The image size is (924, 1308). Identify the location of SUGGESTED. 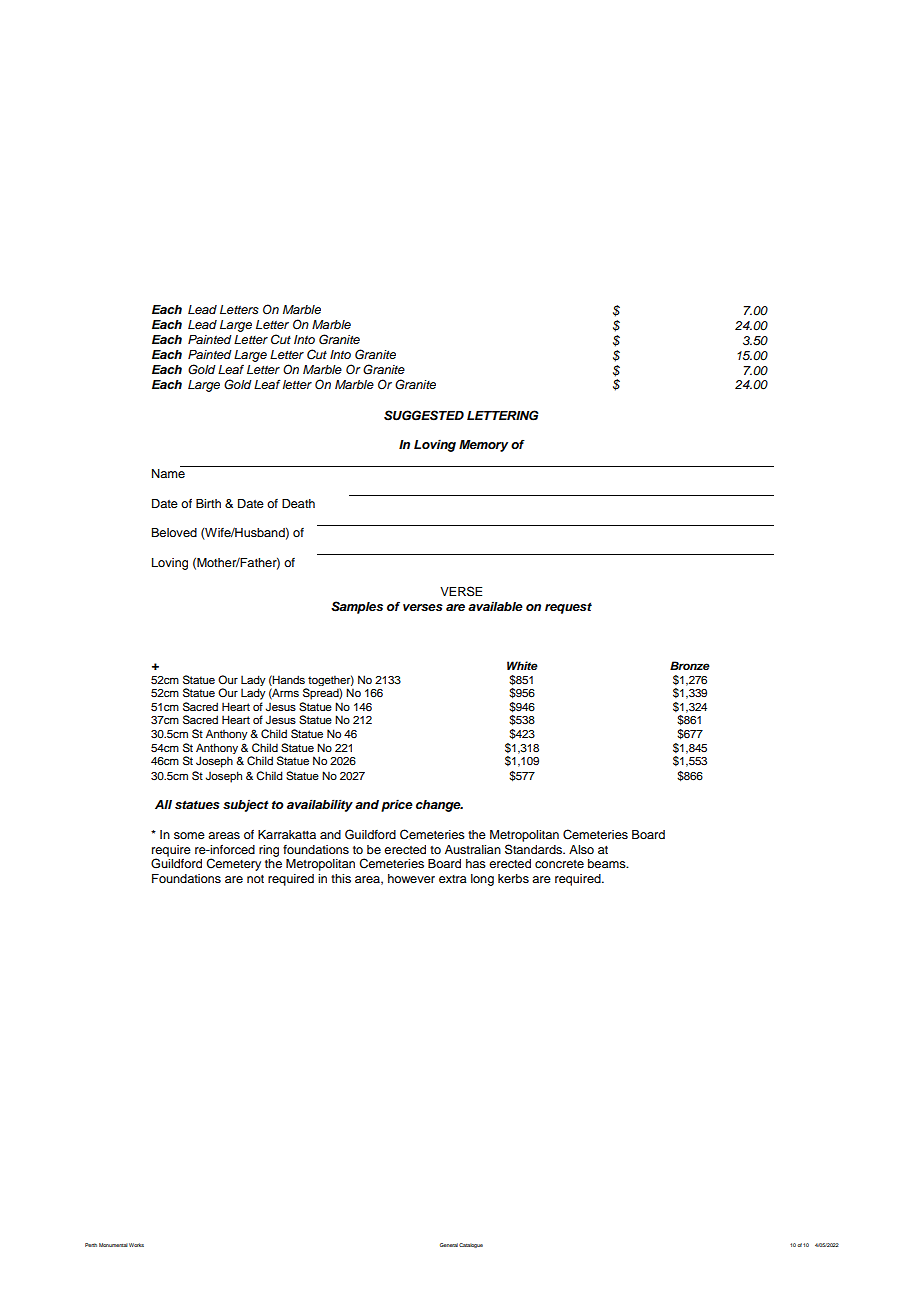
(424, 415).
